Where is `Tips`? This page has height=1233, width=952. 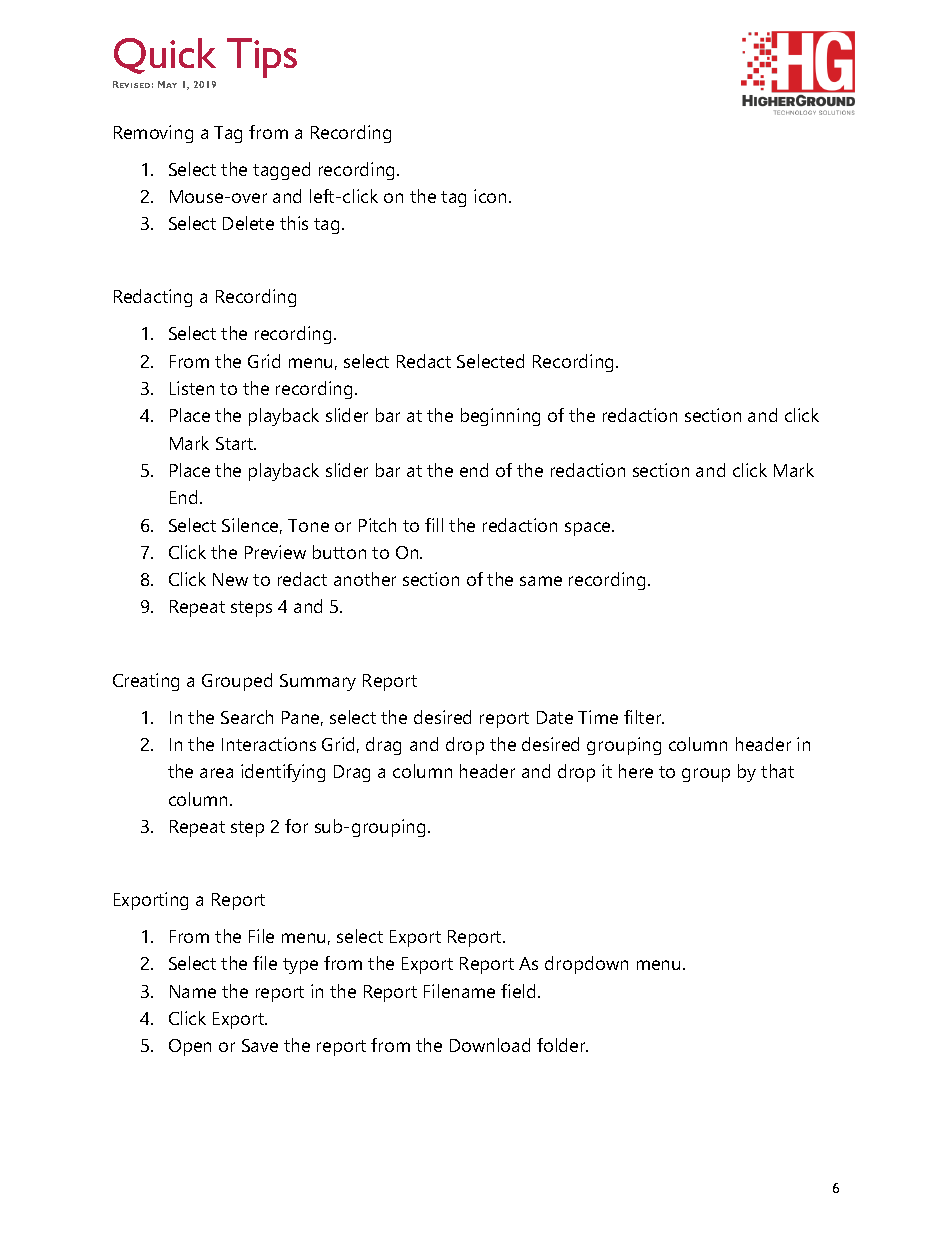 Tips is located at coordinates (262, 58).
